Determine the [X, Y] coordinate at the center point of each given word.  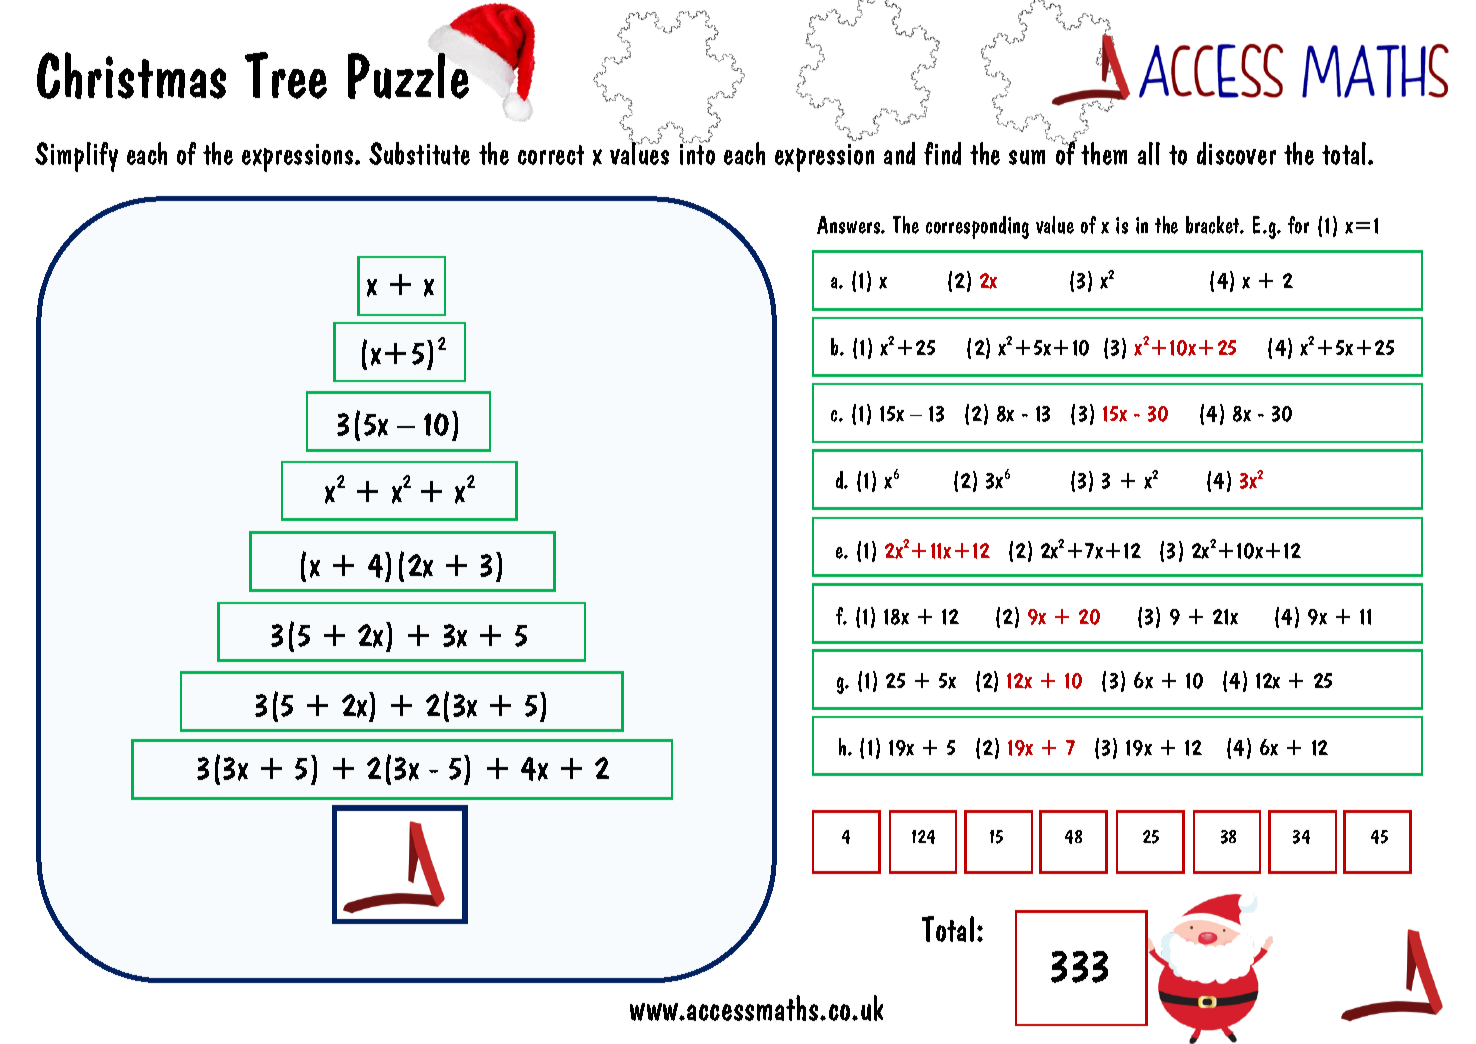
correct [551, 155]
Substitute [419, 153]
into [697, 153]
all [1149, 153]
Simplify [76, 157]
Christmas [131, 75]
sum [1027, 157]
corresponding [977, 227]
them [1104, 153]
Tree [286, 75]
